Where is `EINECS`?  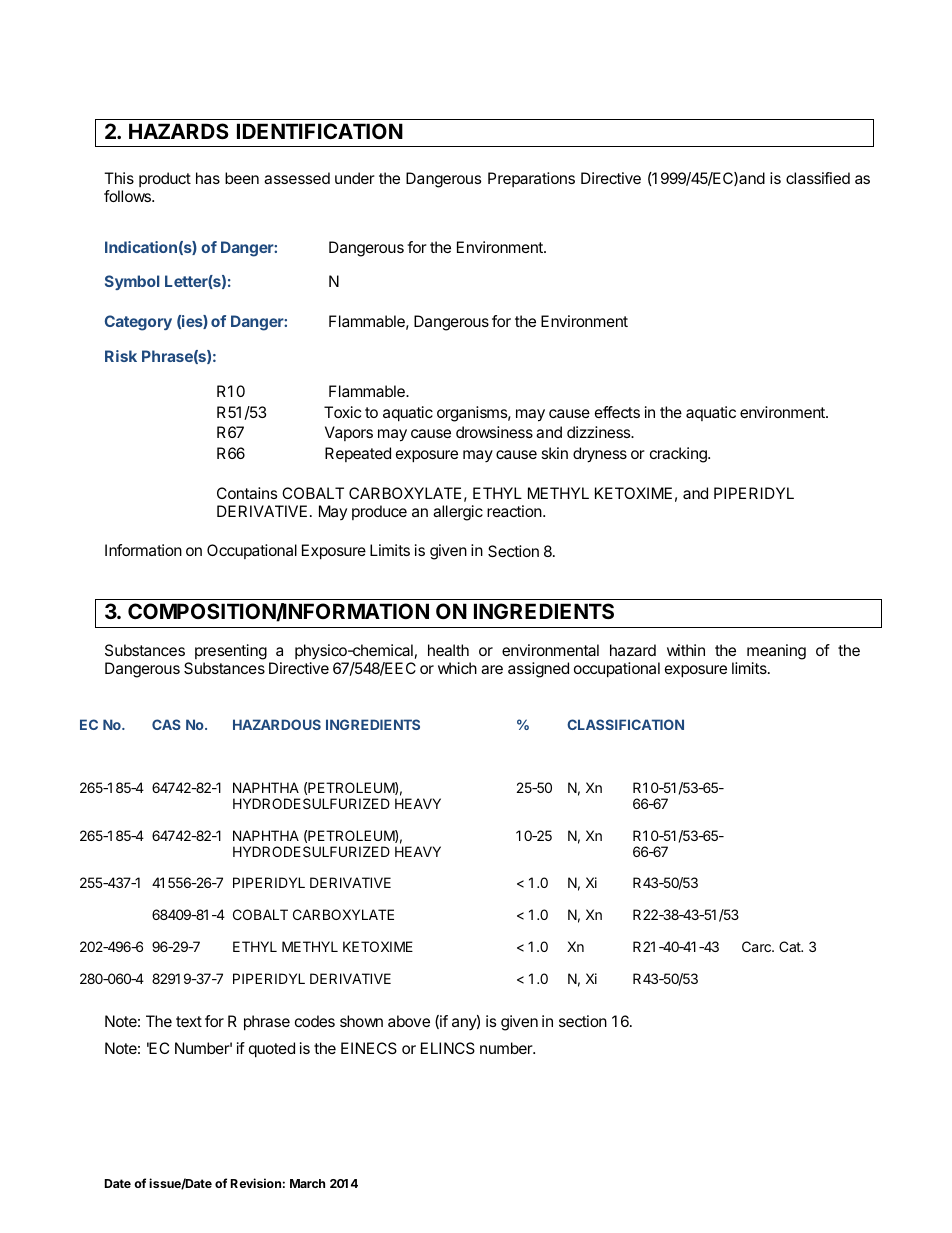 EINECS is located at coordinates (369, 1048).
